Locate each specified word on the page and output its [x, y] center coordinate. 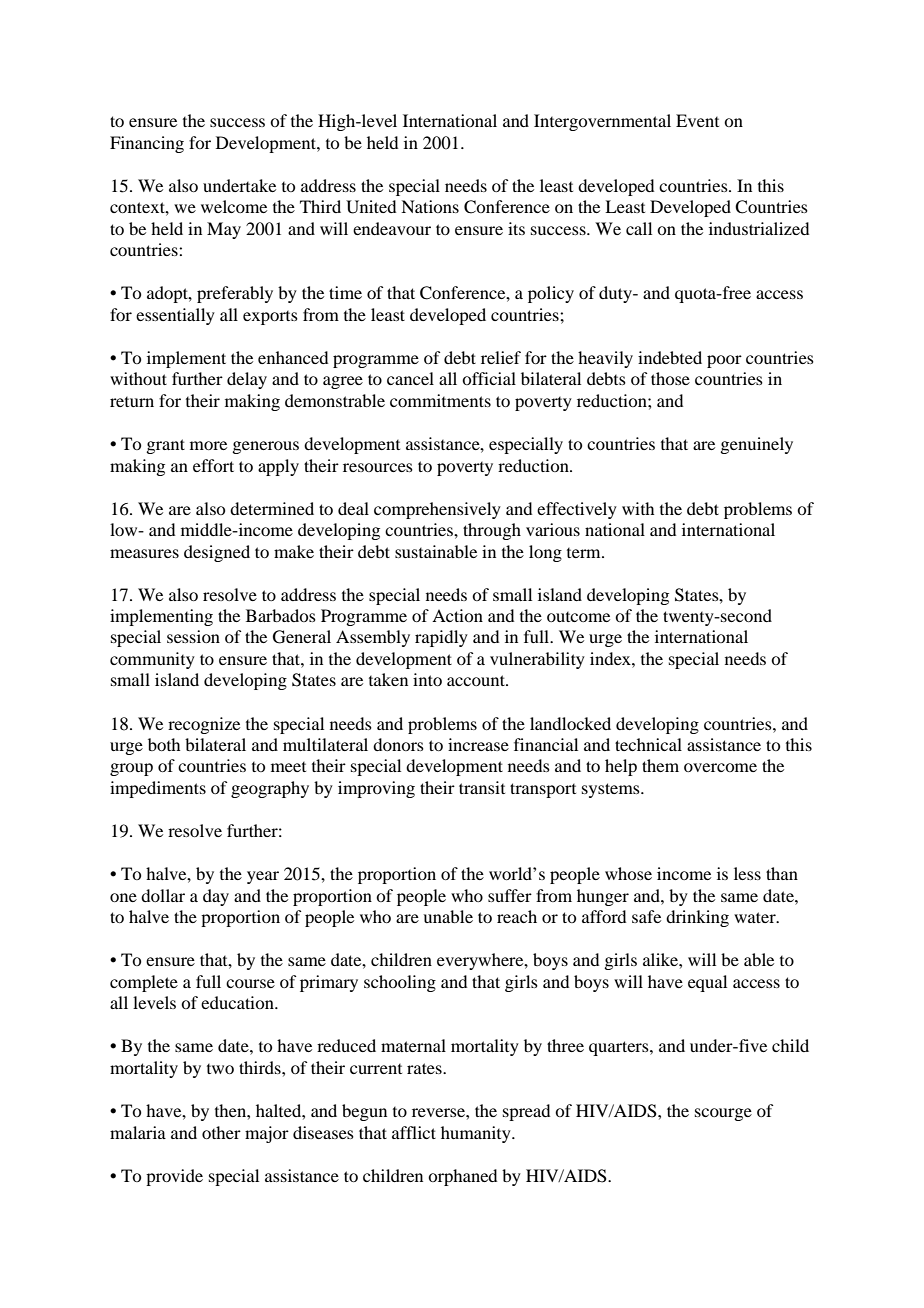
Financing [147, 144]
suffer [510, 895]
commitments [440, 400]
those [670, 378]
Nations [430, 206]
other [221, 1132]
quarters [620, 1048]
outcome [578, 617]
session [193, 636]
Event [697, 120]
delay [247, 380]
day [216, 897]
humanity [477, 1134]
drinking [697, 918]
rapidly [441, 638]
